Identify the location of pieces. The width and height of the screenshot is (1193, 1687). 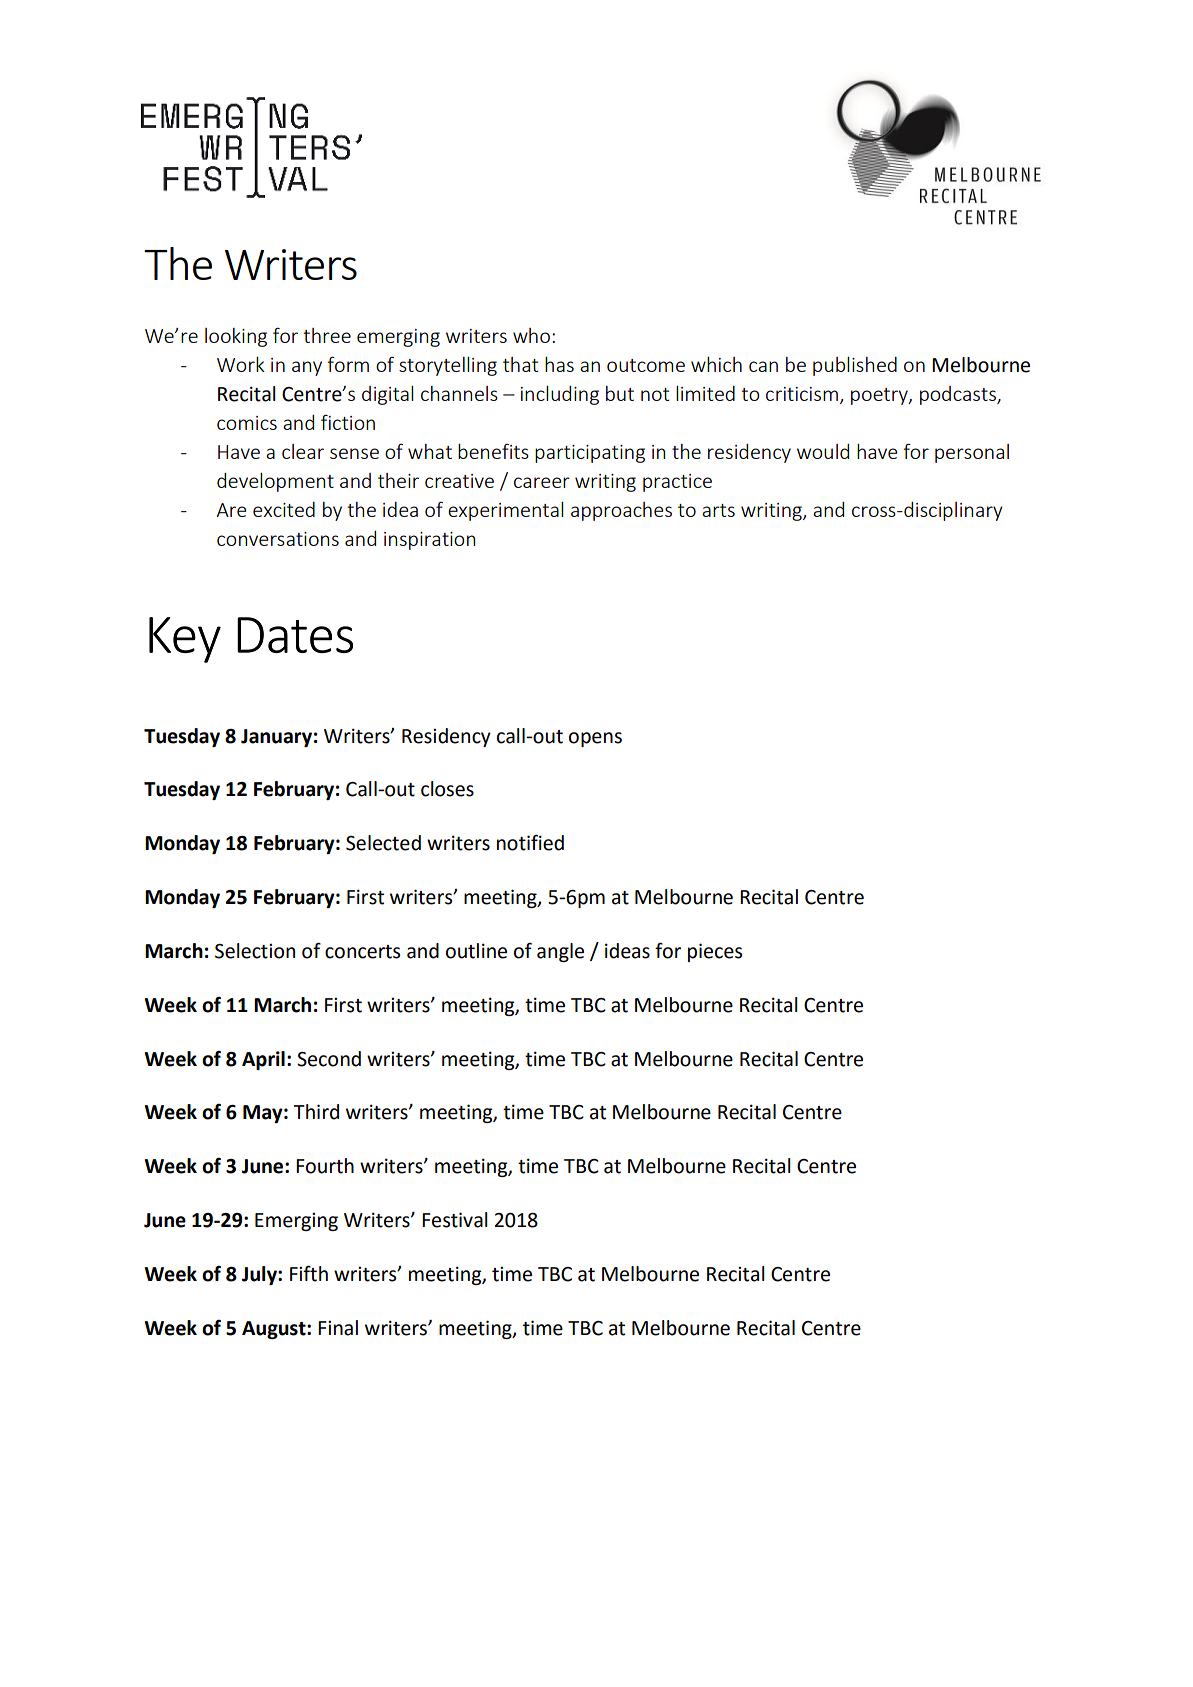
(715, 952).
